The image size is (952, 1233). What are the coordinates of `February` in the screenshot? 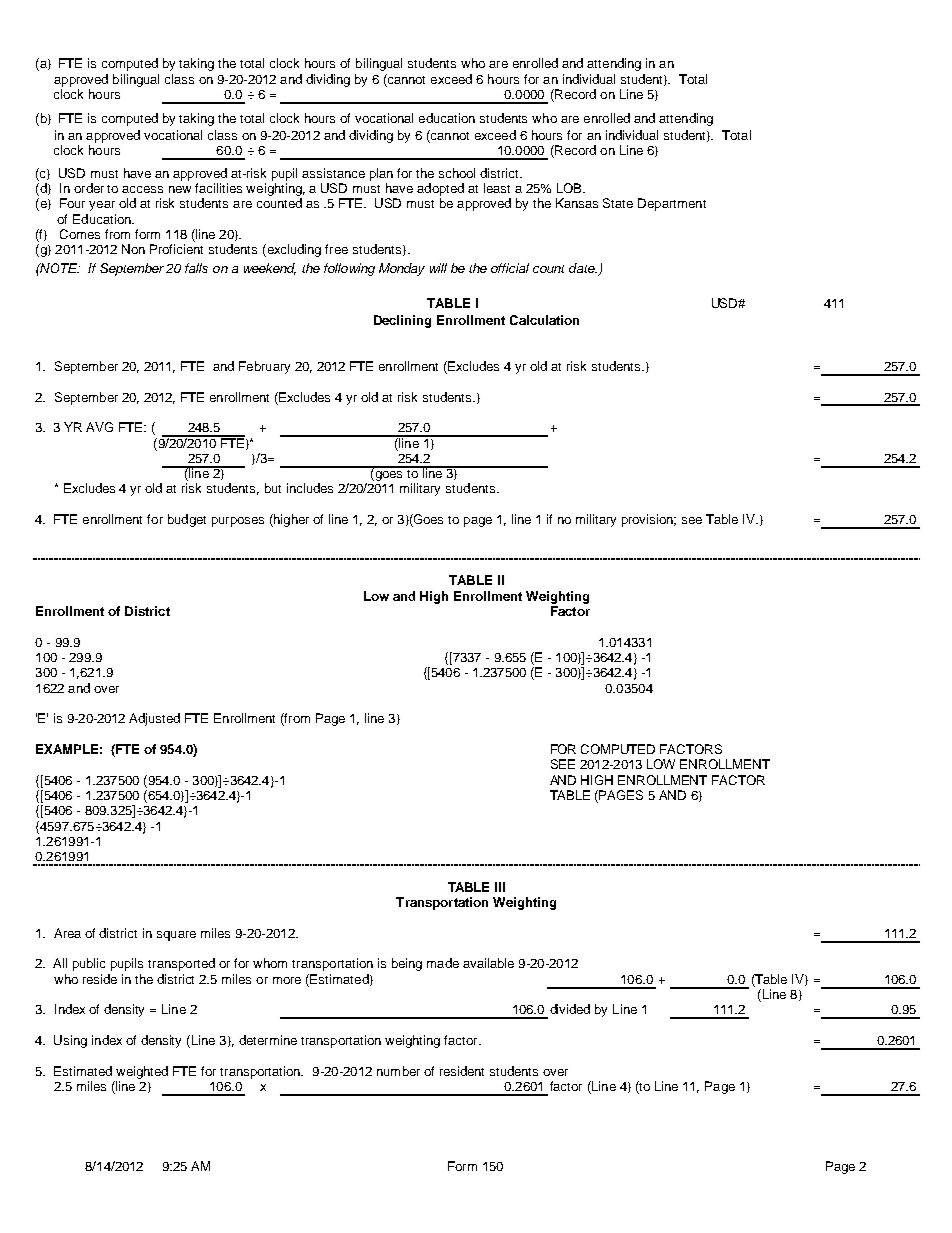 It's located at (264, 367).
